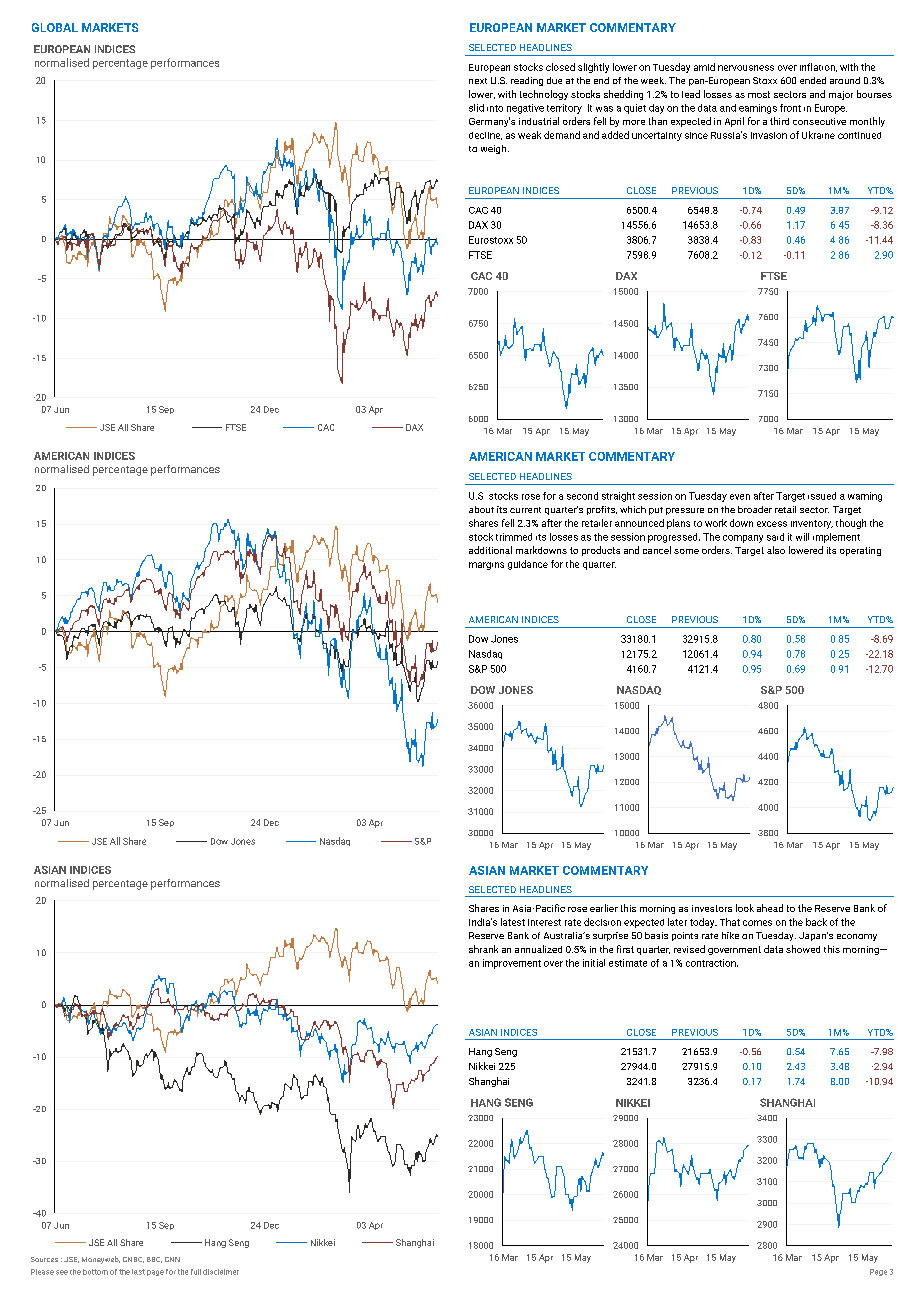 The image size is (924, 1308). Describe the element at coordinates (133, 1260) in the image. I see `CNBC` at that location.
